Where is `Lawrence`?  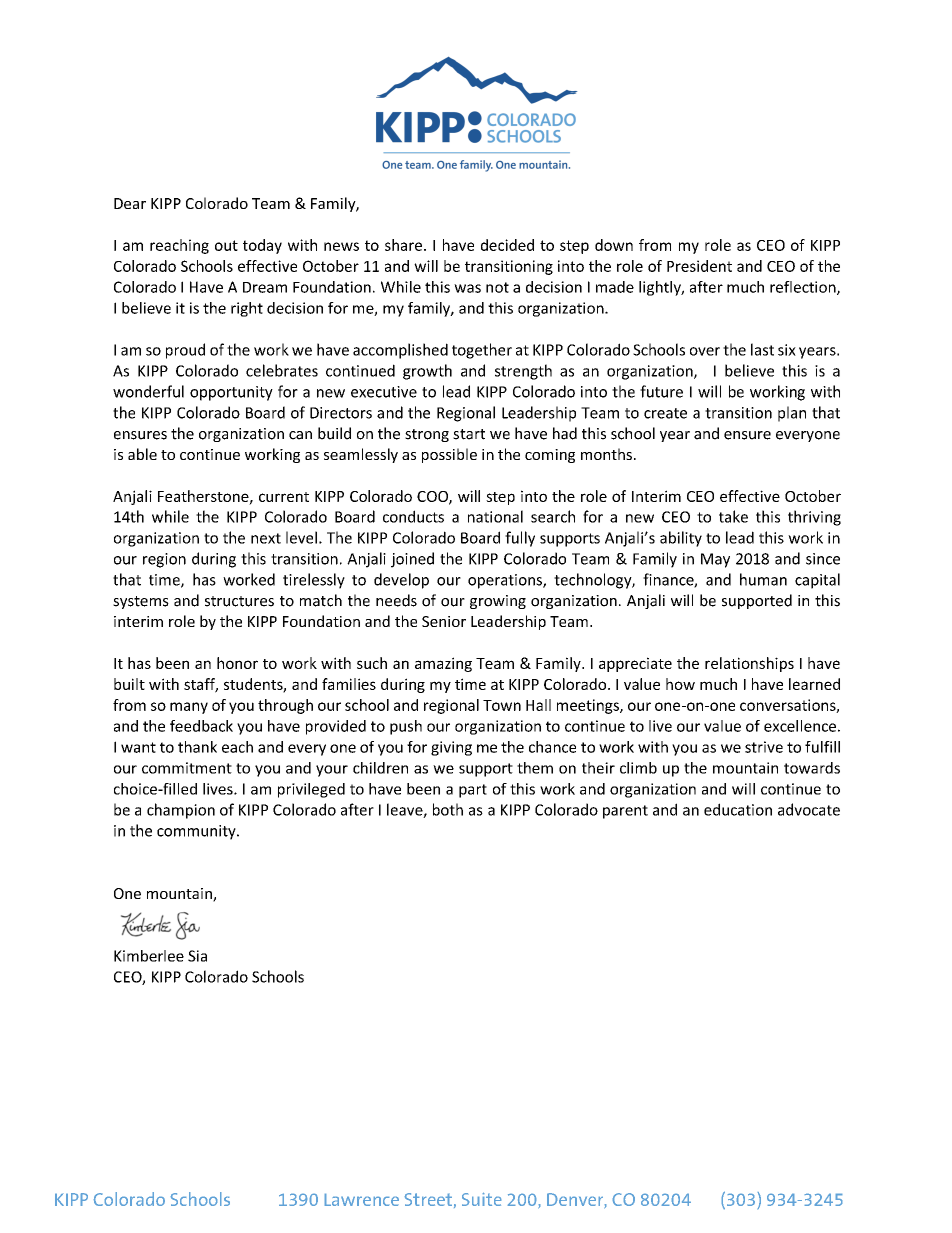 Lawrence is located at coordinates (361, 1199).
